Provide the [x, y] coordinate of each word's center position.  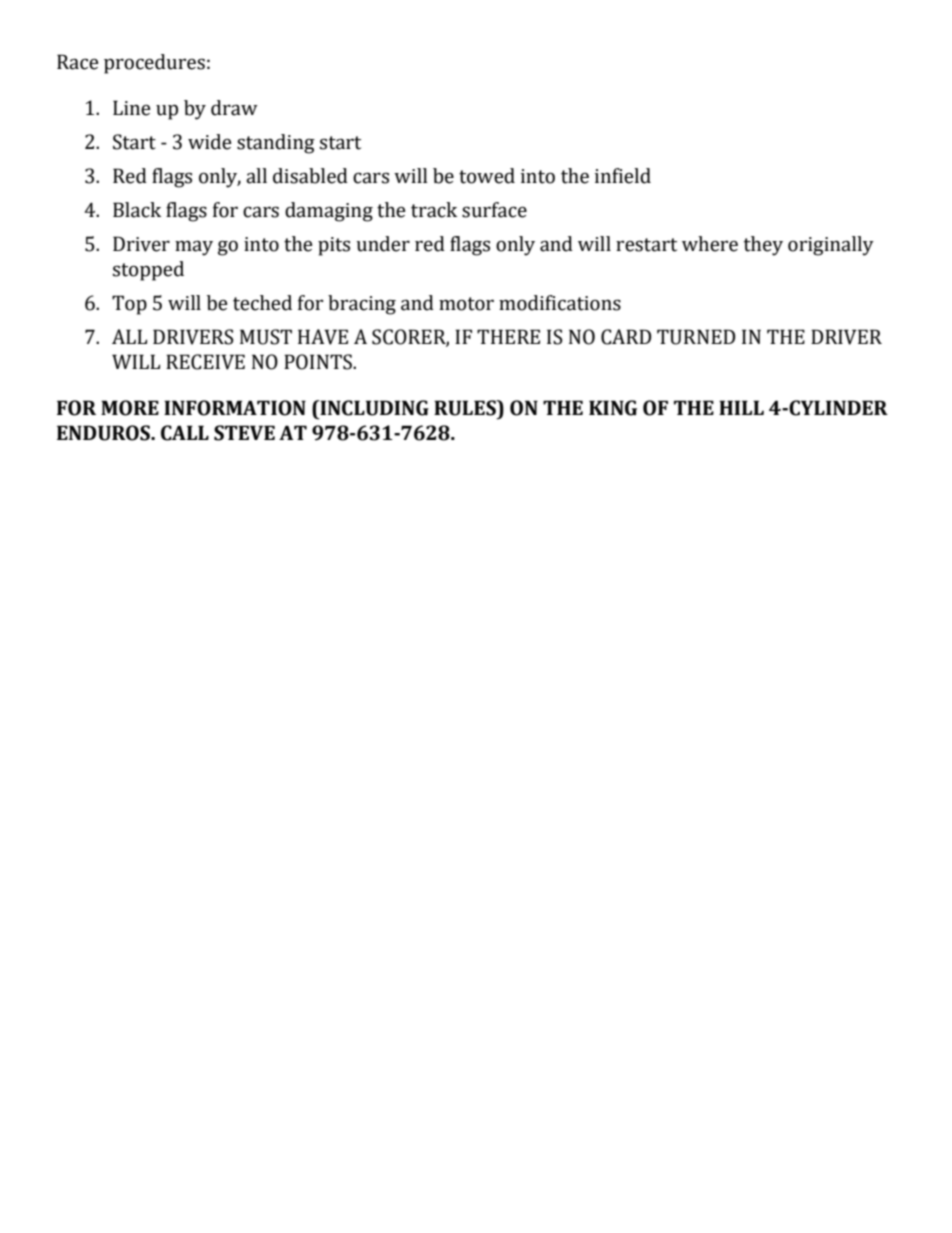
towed [487, 176]
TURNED [696, 337]
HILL [741, 407]
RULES [466, 408]
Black [137, 210]
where [710, 244]
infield [623, 176]
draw [234, 108]
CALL [185, 433]
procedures [154, 64]
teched [262, 303]
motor [466, 304]
